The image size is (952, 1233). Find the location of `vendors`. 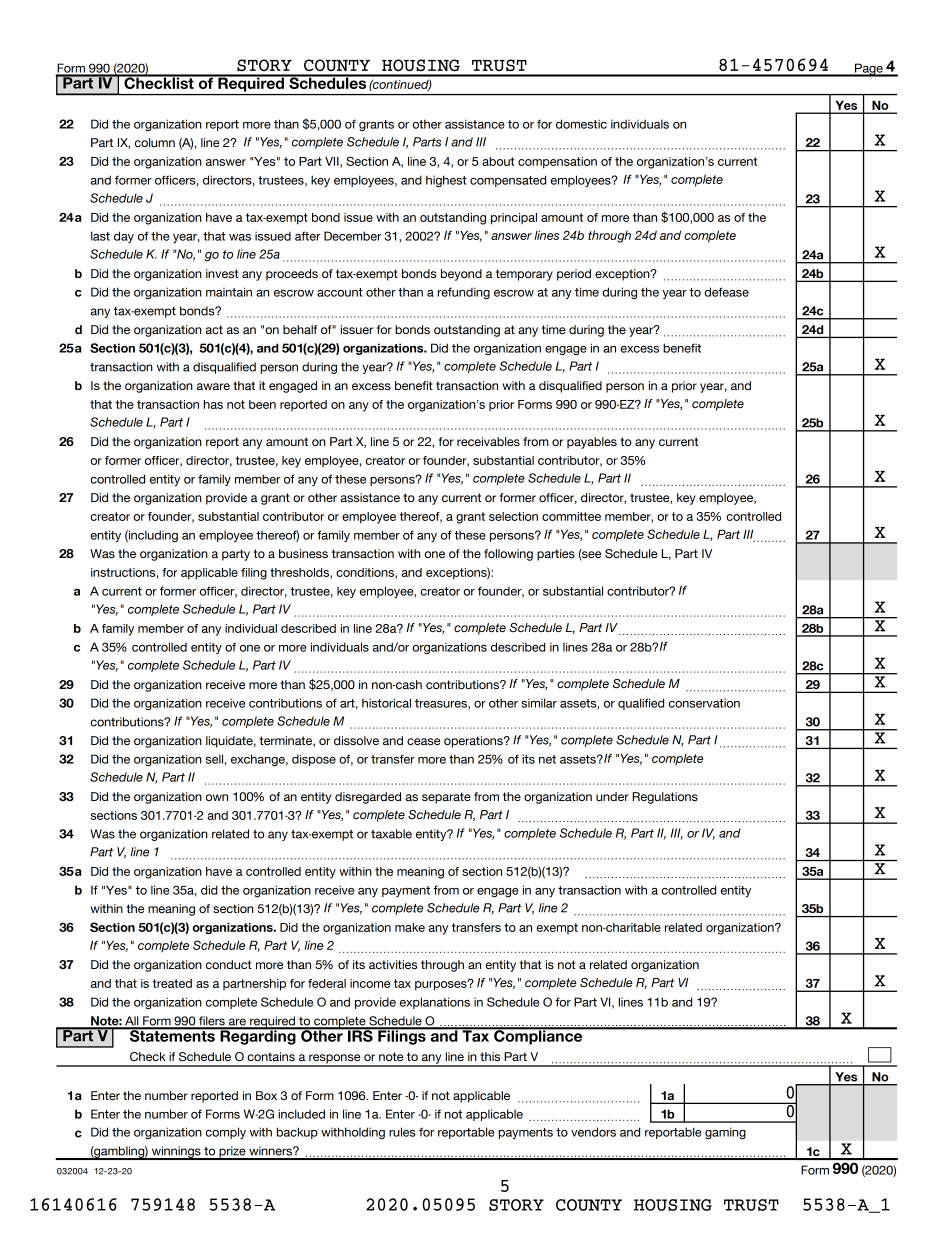

vendors is located at coordinates (593, 1132).
